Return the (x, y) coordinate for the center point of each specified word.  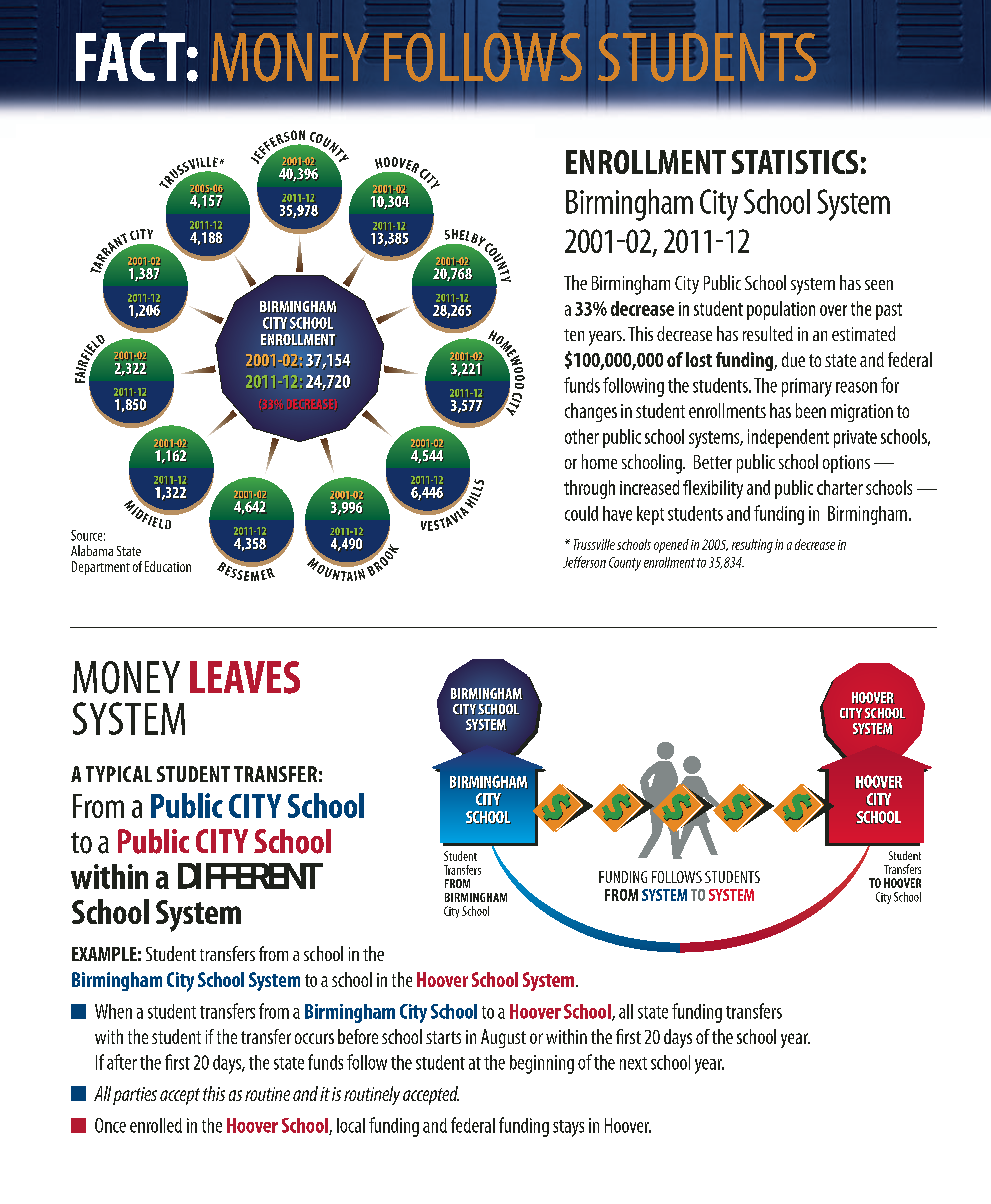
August (503, 1038)
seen (879, 285)
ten (574, 335)
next (633, 1063)
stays (568, 1128)
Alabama (92, 550)
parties (135, 1096)
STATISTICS (795, 162)
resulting (752, 546)
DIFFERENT (249, 876)
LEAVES (245, 677)
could (581, 513)
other (582, 436)
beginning (542, 1064)
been (811, 410)
